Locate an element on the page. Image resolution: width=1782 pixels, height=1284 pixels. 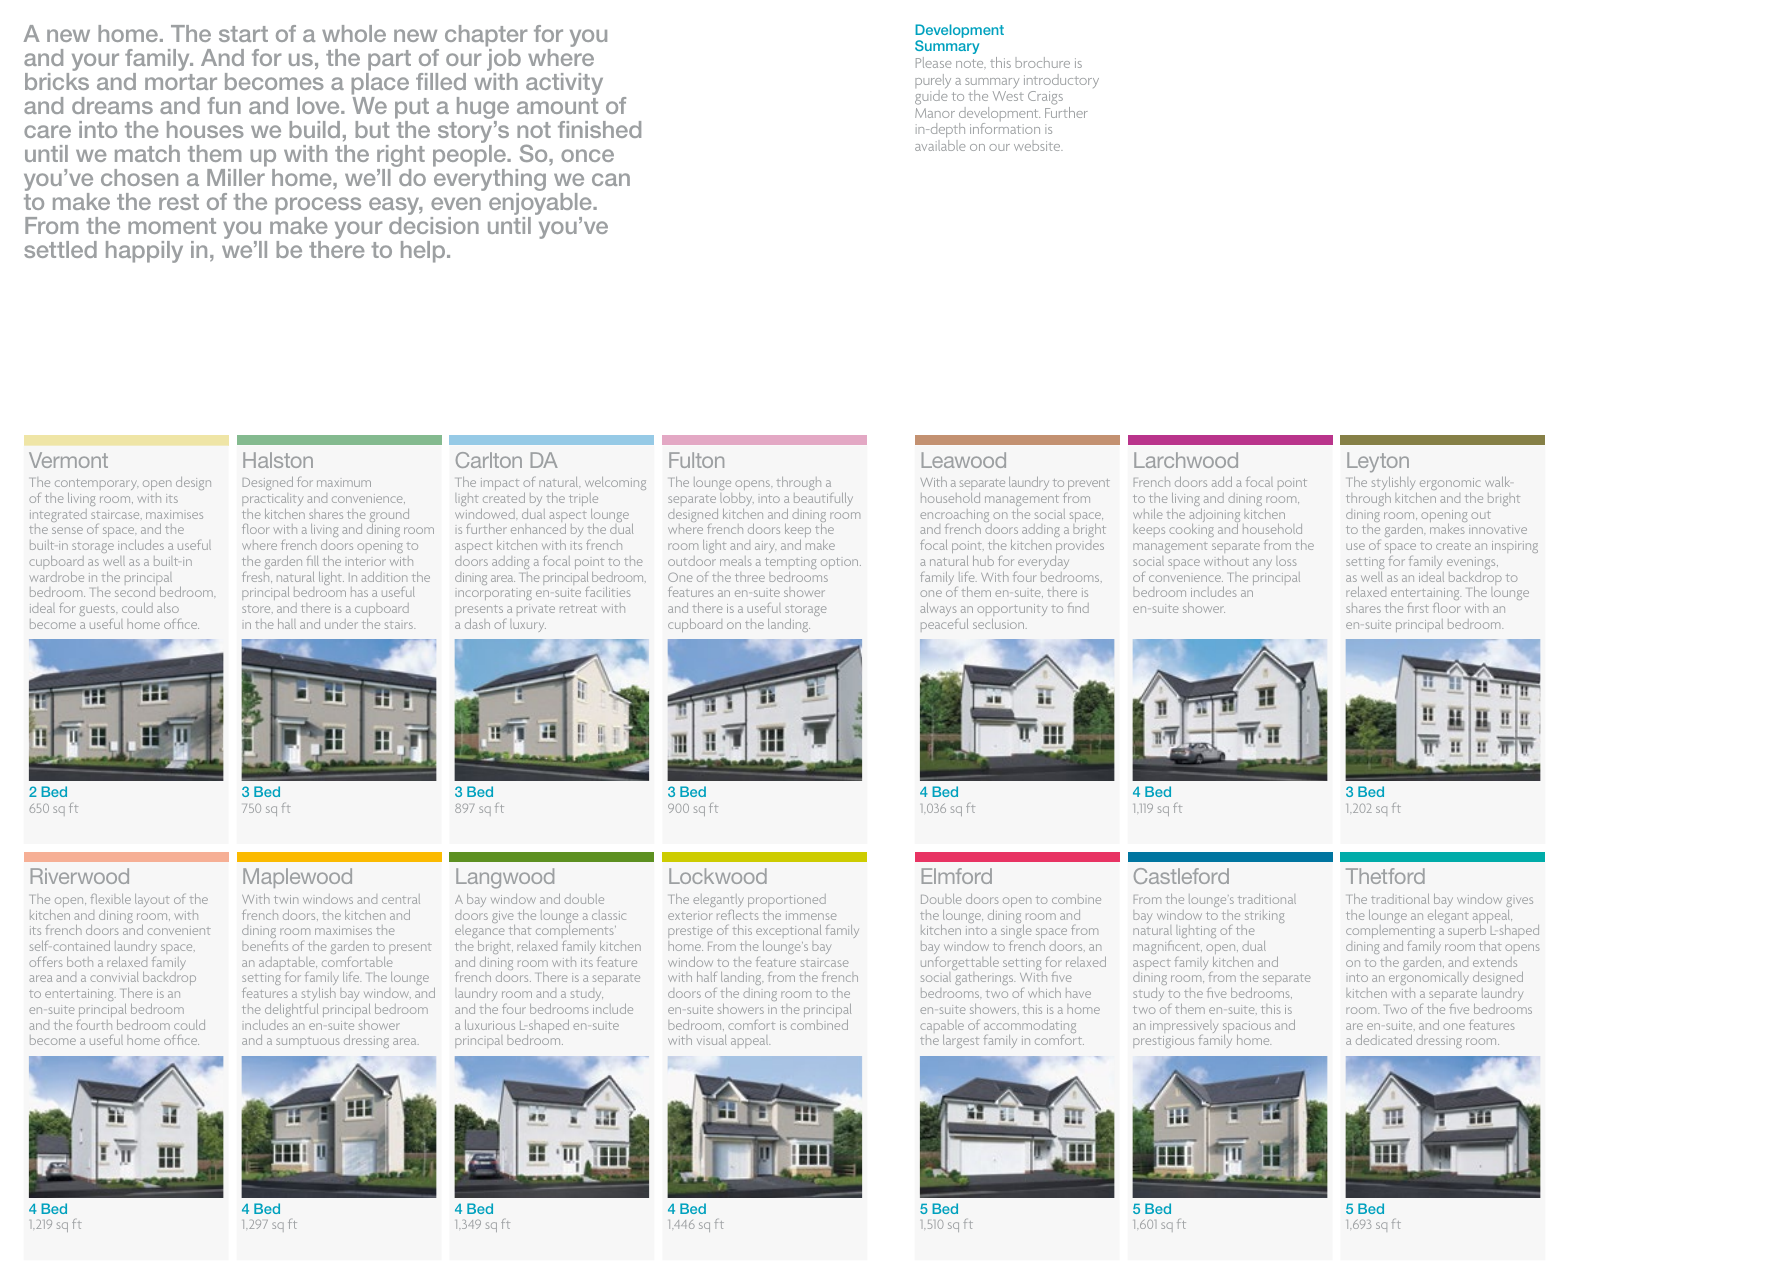
loss is located at coordinates (1286, 561).
